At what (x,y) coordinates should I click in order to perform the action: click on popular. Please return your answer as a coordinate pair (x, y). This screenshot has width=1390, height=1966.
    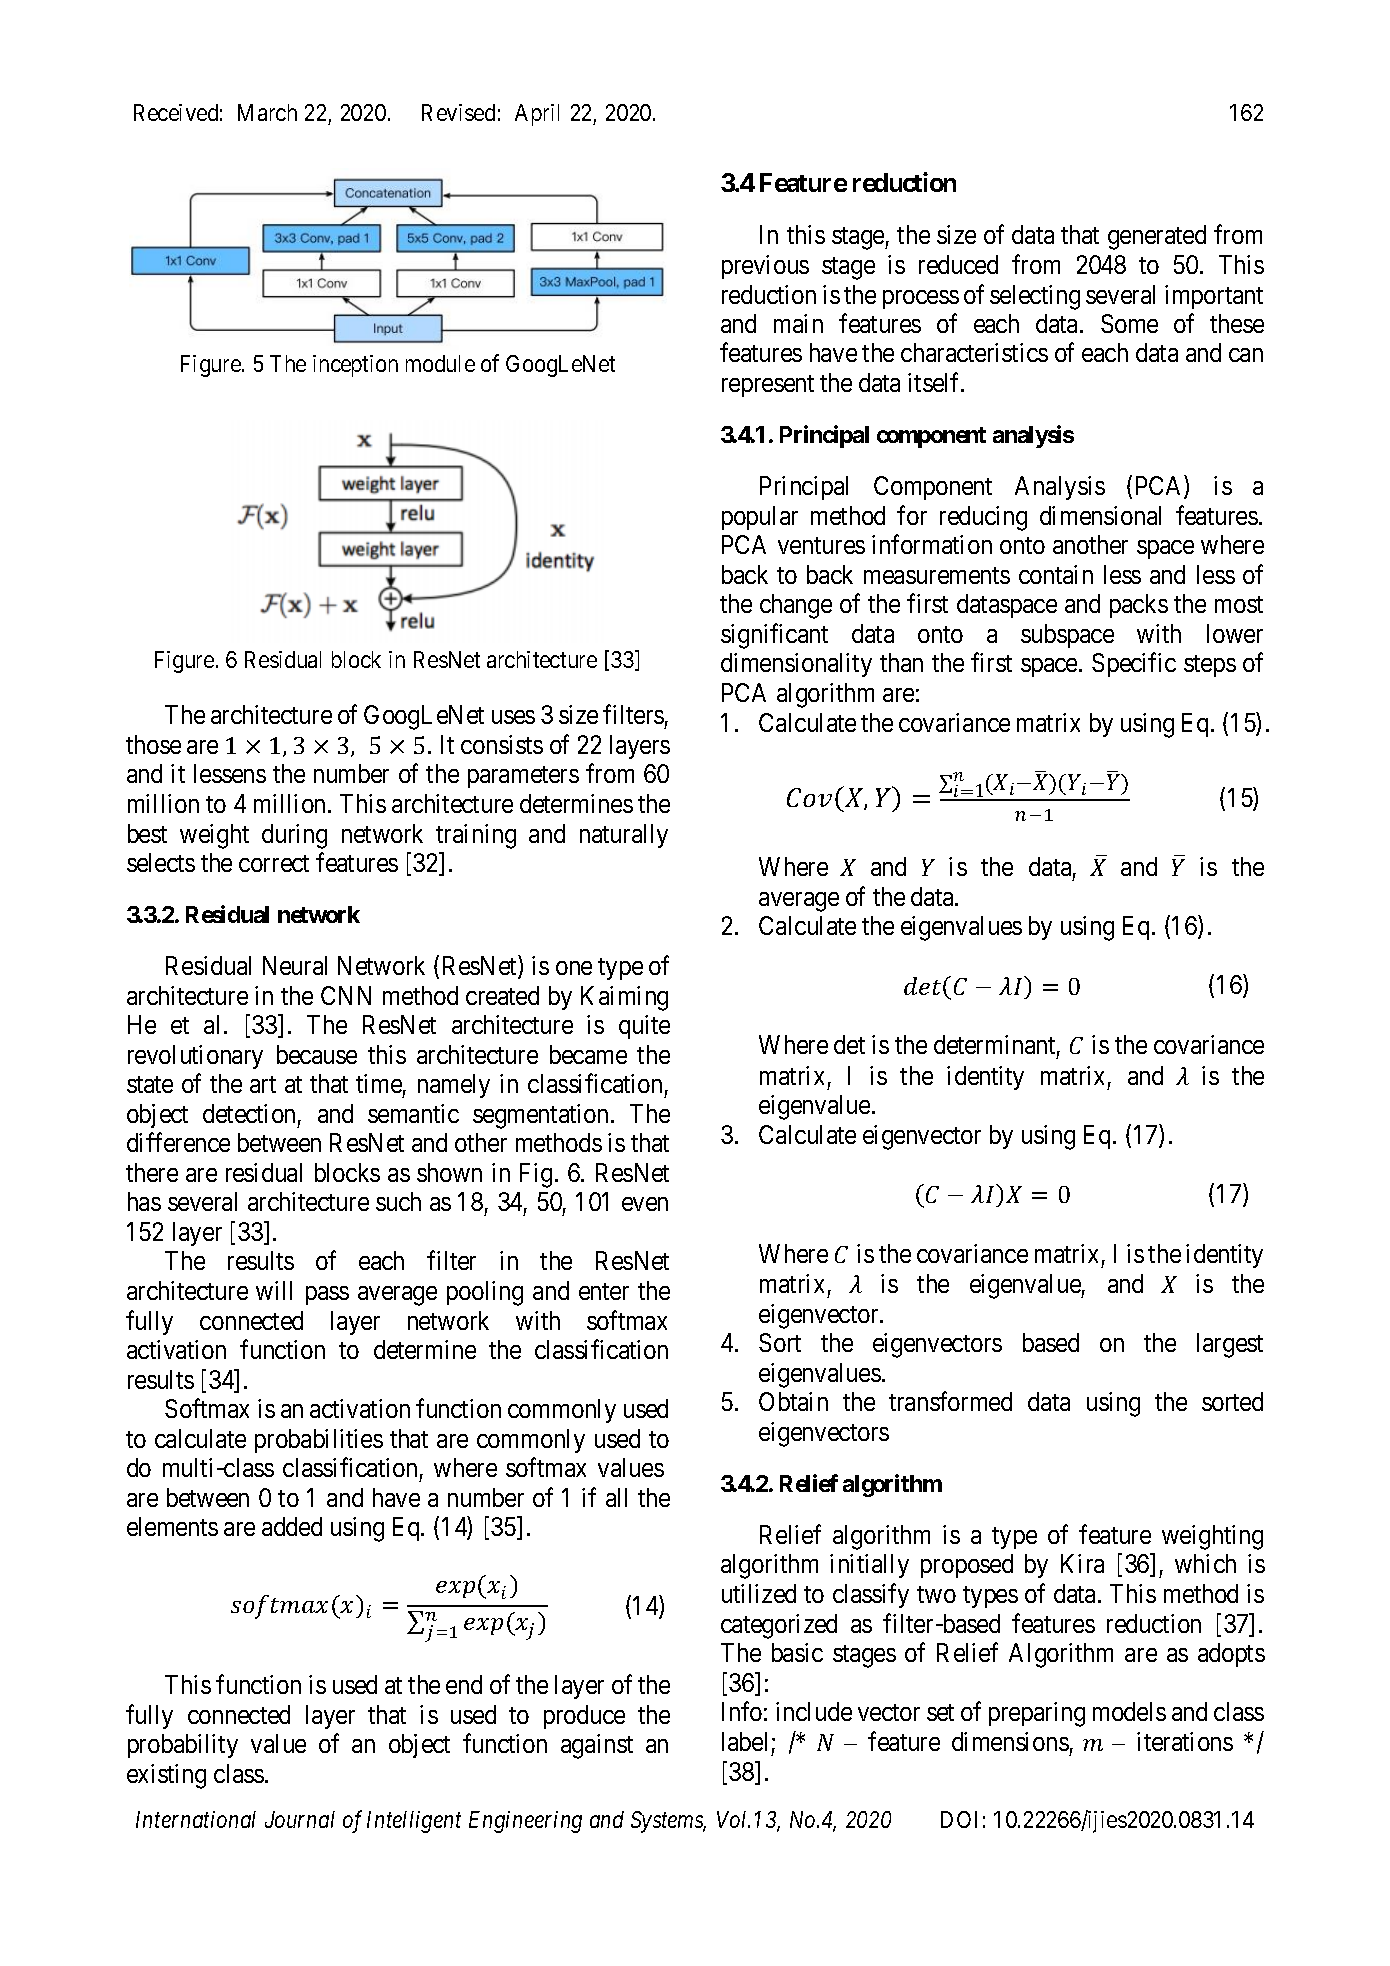
    Looking at the image, I should click on (760, 518).
